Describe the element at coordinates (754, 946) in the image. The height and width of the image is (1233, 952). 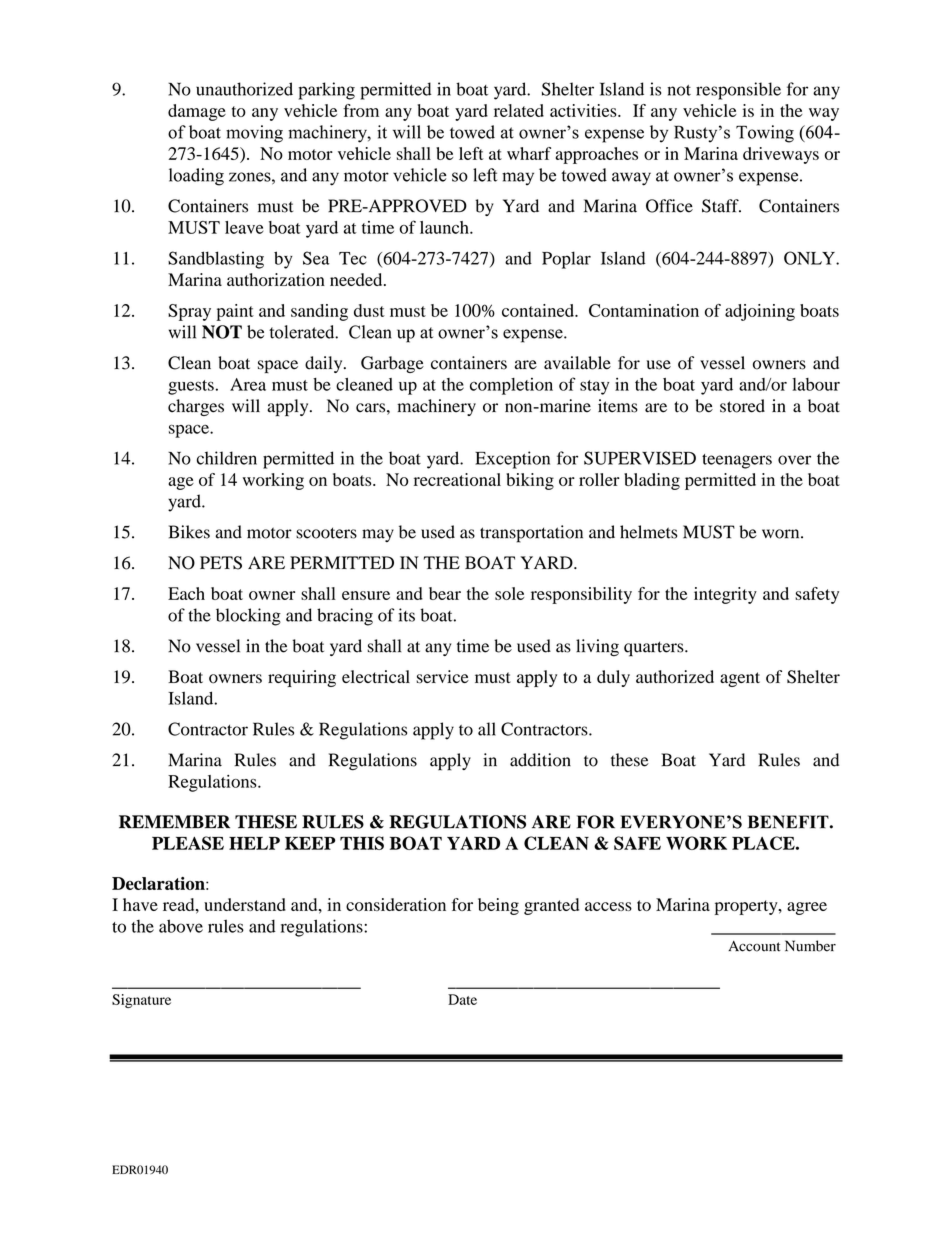
I see `Account` at that location.
